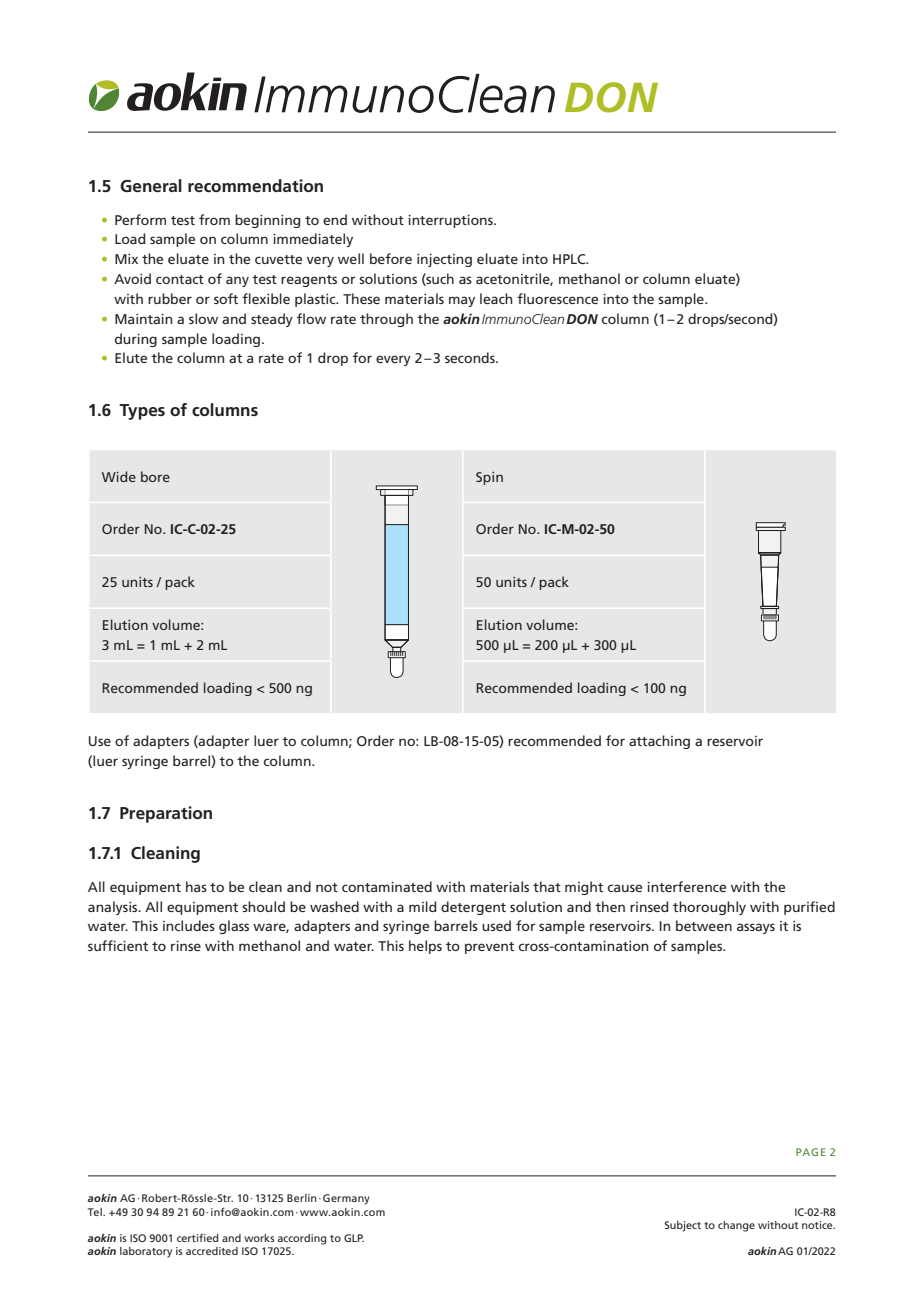 This image has height=1308, width=924. Describe the element at coordinates (659, 742) in the image. I see `attaching` at that location.
